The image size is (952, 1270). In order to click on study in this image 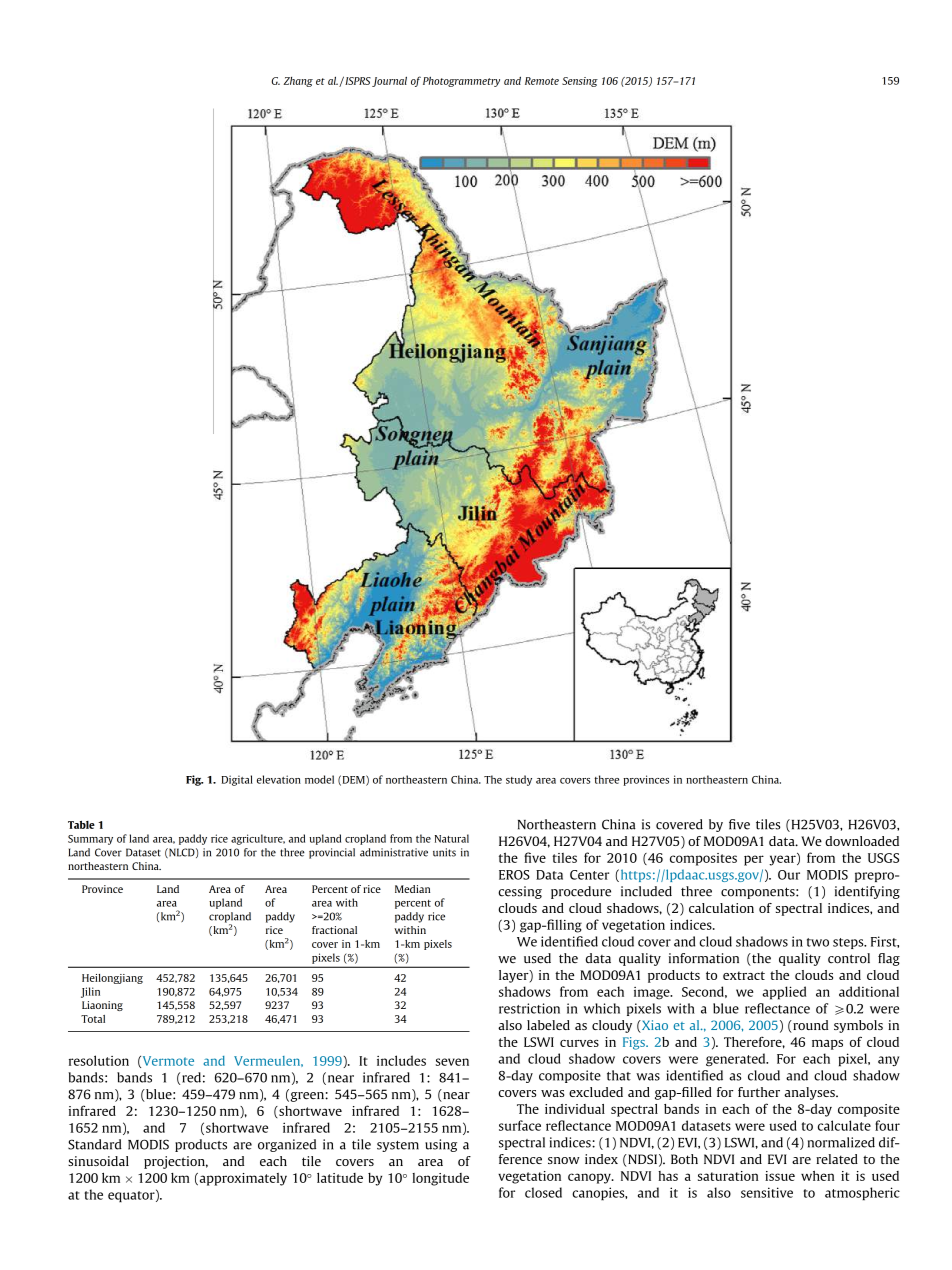, I will do `click(519, 780)`.
